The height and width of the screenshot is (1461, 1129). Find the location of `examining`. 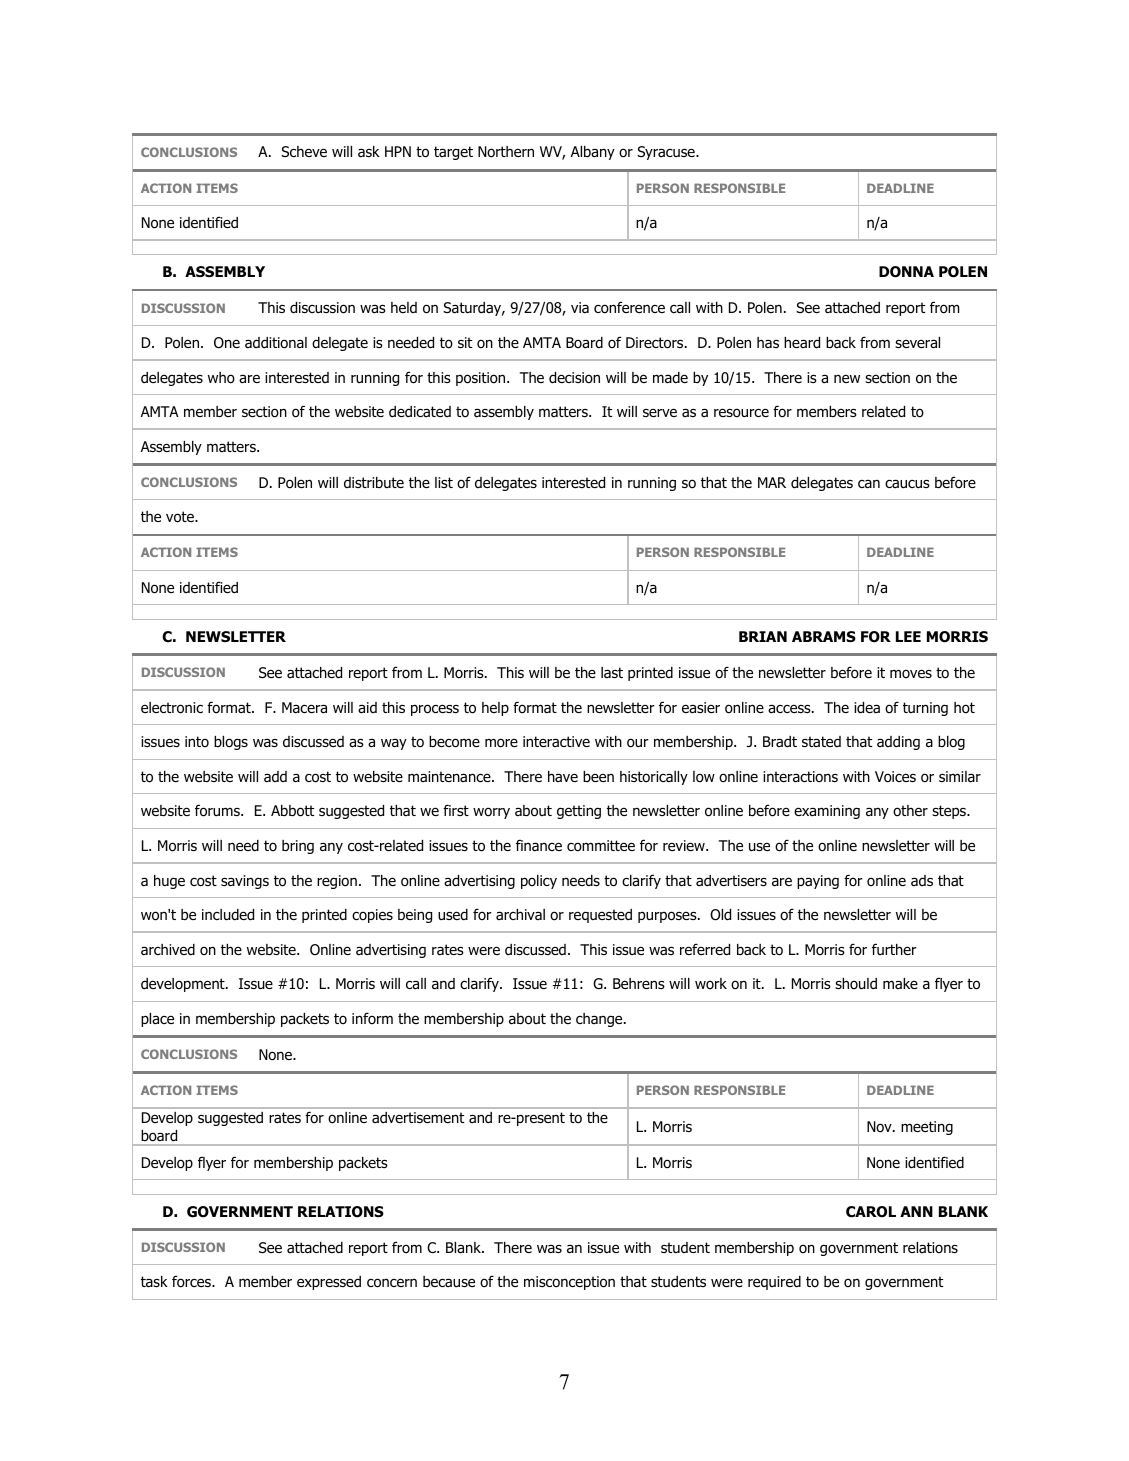

examining is located at coordinates (827, 812).
